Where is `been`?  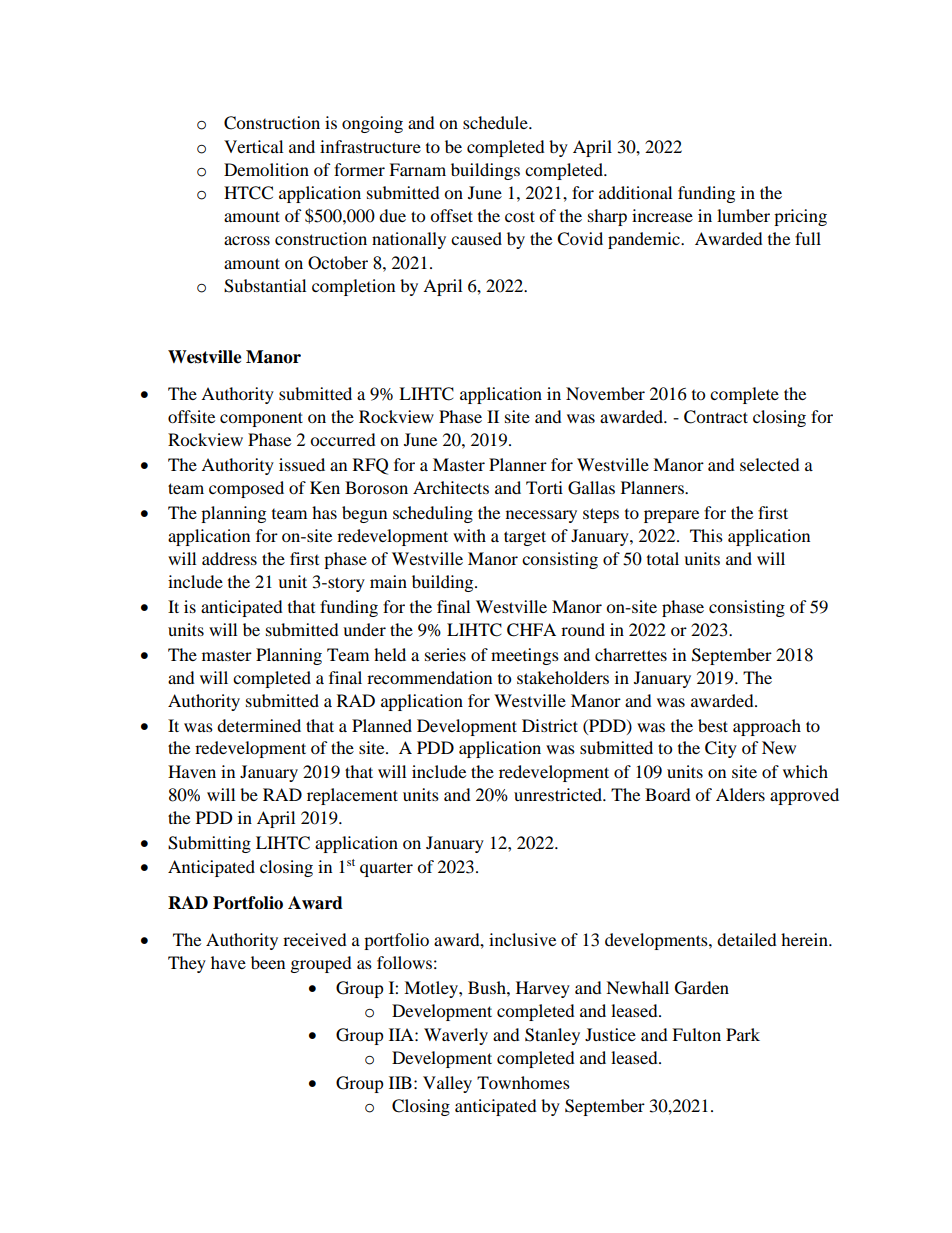 been is located at coordinates (268, 962).
